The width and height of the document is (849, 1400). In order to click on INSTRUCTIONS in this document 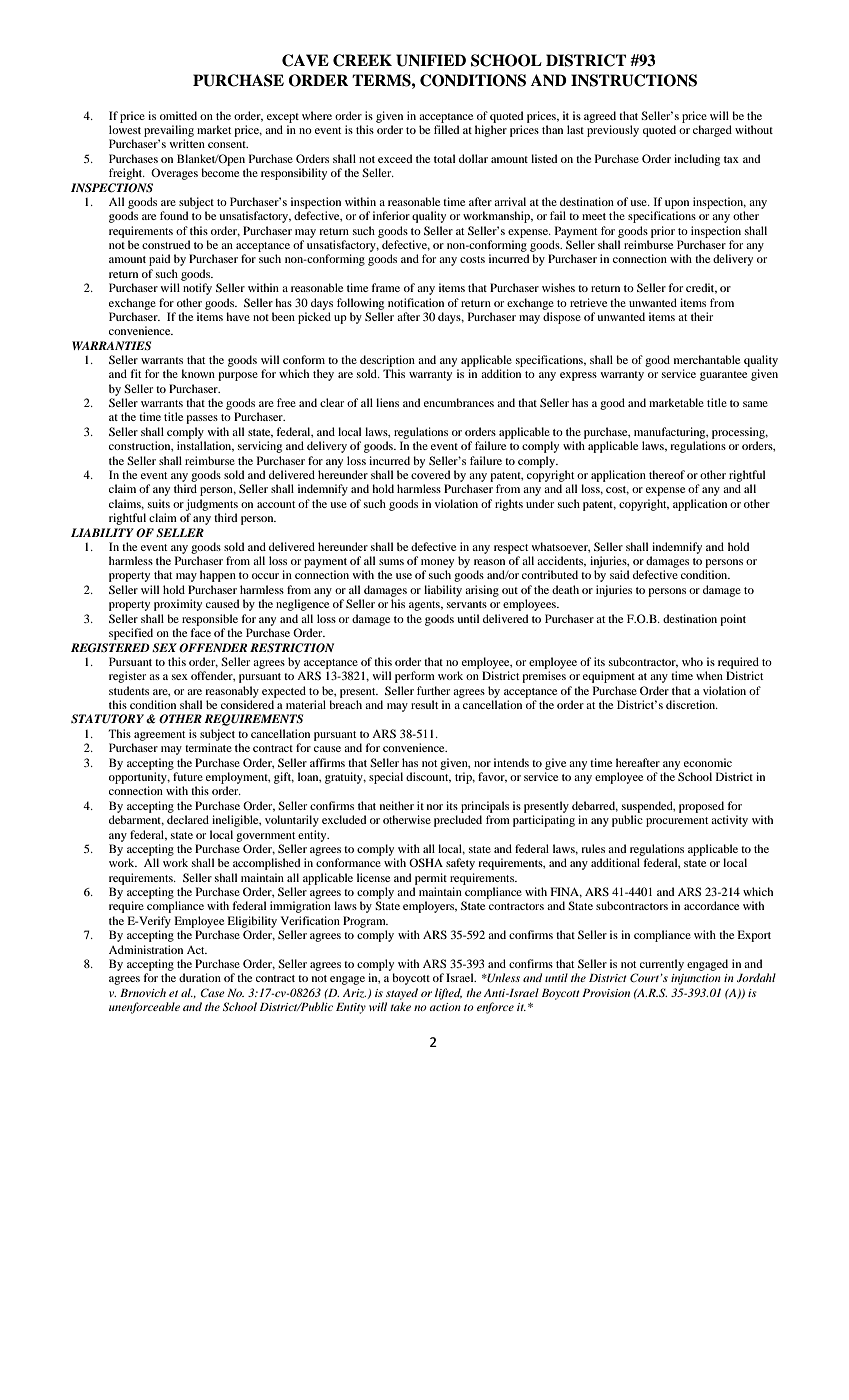, I will do `click(634, 80)`.
